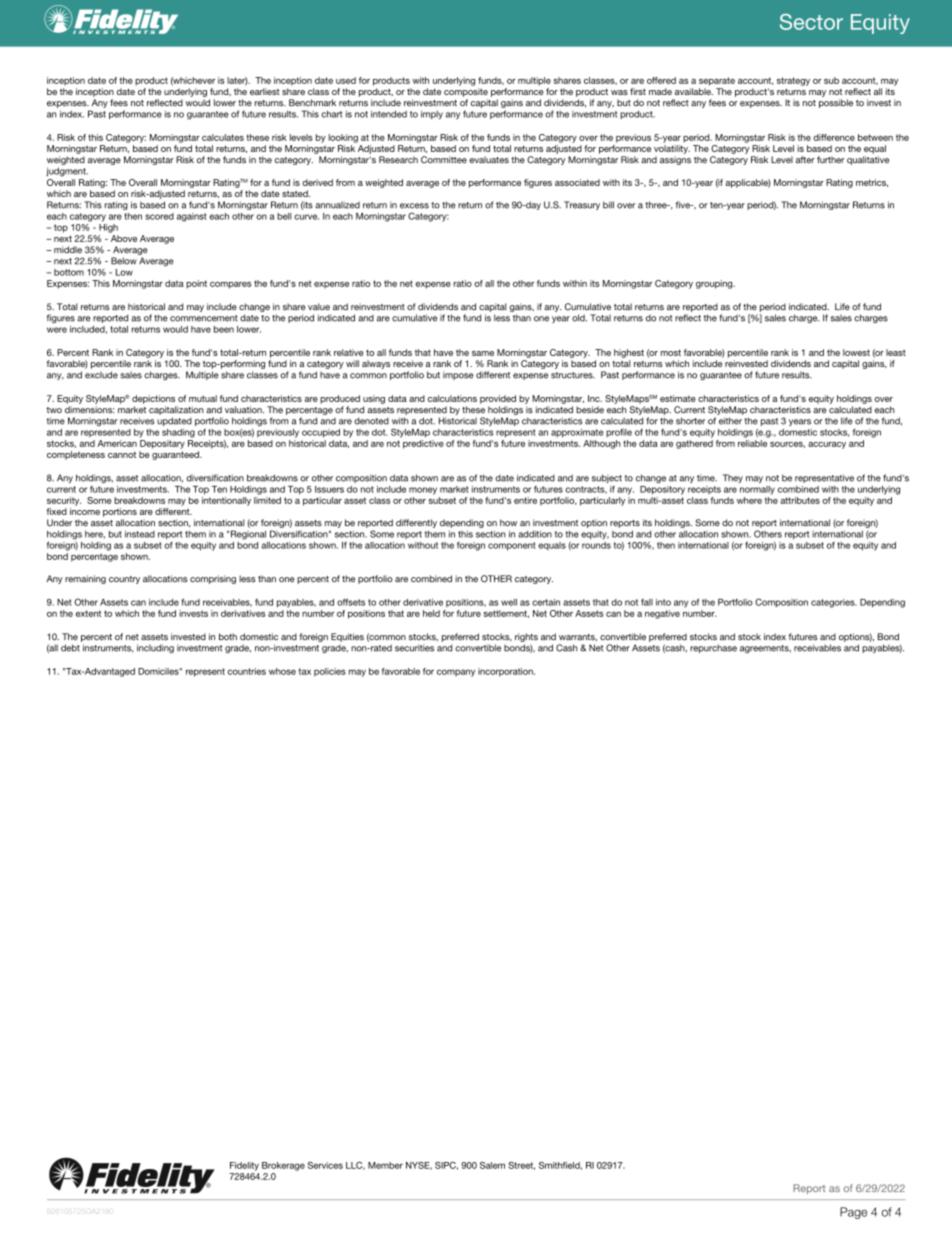 The height and width of the screenshot is (1233, 952). What do you see at coordinates (713, 648) in the screenshot?
I see `repurchase` at bounding box center [713, 648].
